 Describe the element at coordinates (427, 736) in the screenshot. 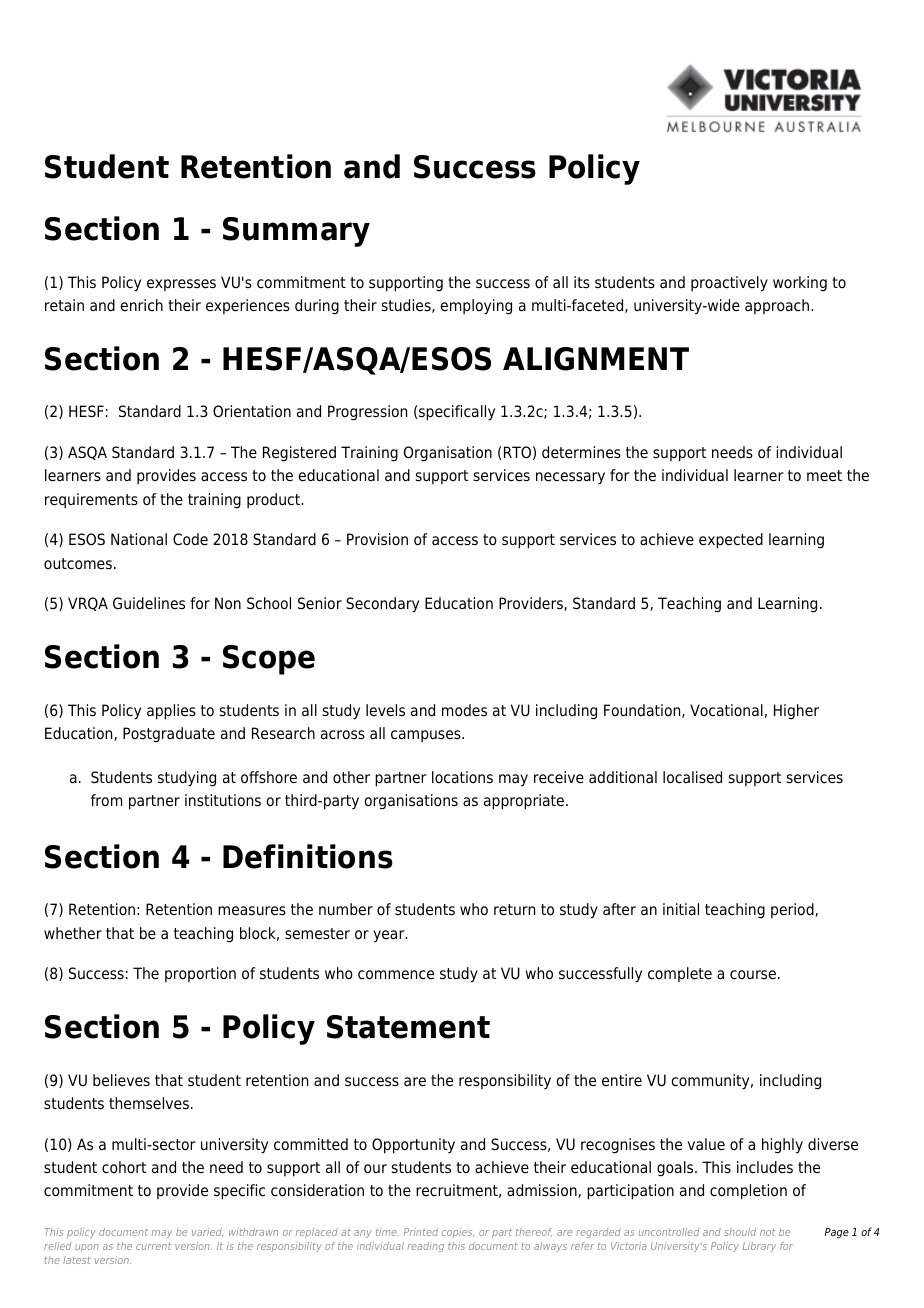

I see `campuses` at that location.
